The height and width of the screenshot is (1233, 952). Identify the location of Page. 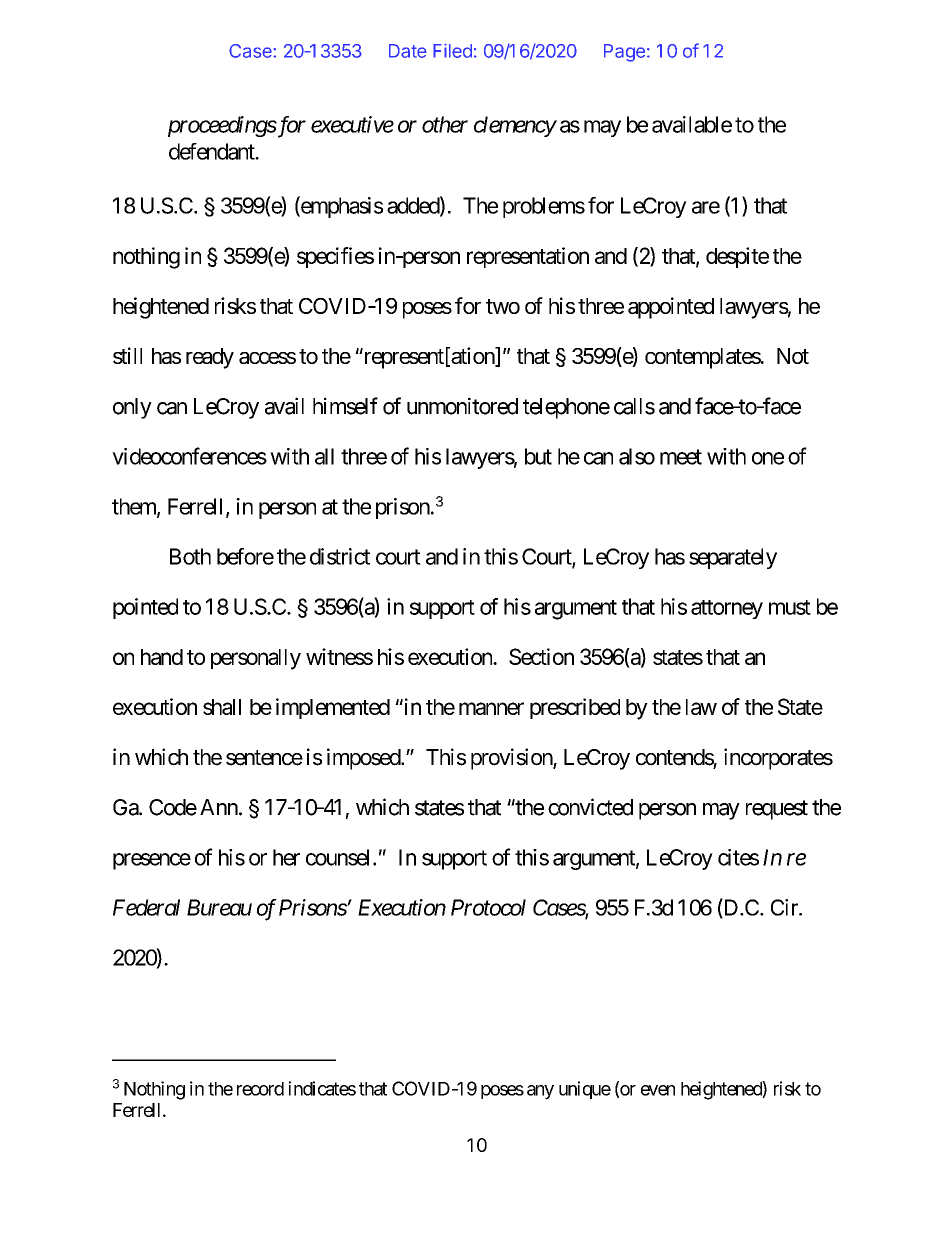
(624, 53).
